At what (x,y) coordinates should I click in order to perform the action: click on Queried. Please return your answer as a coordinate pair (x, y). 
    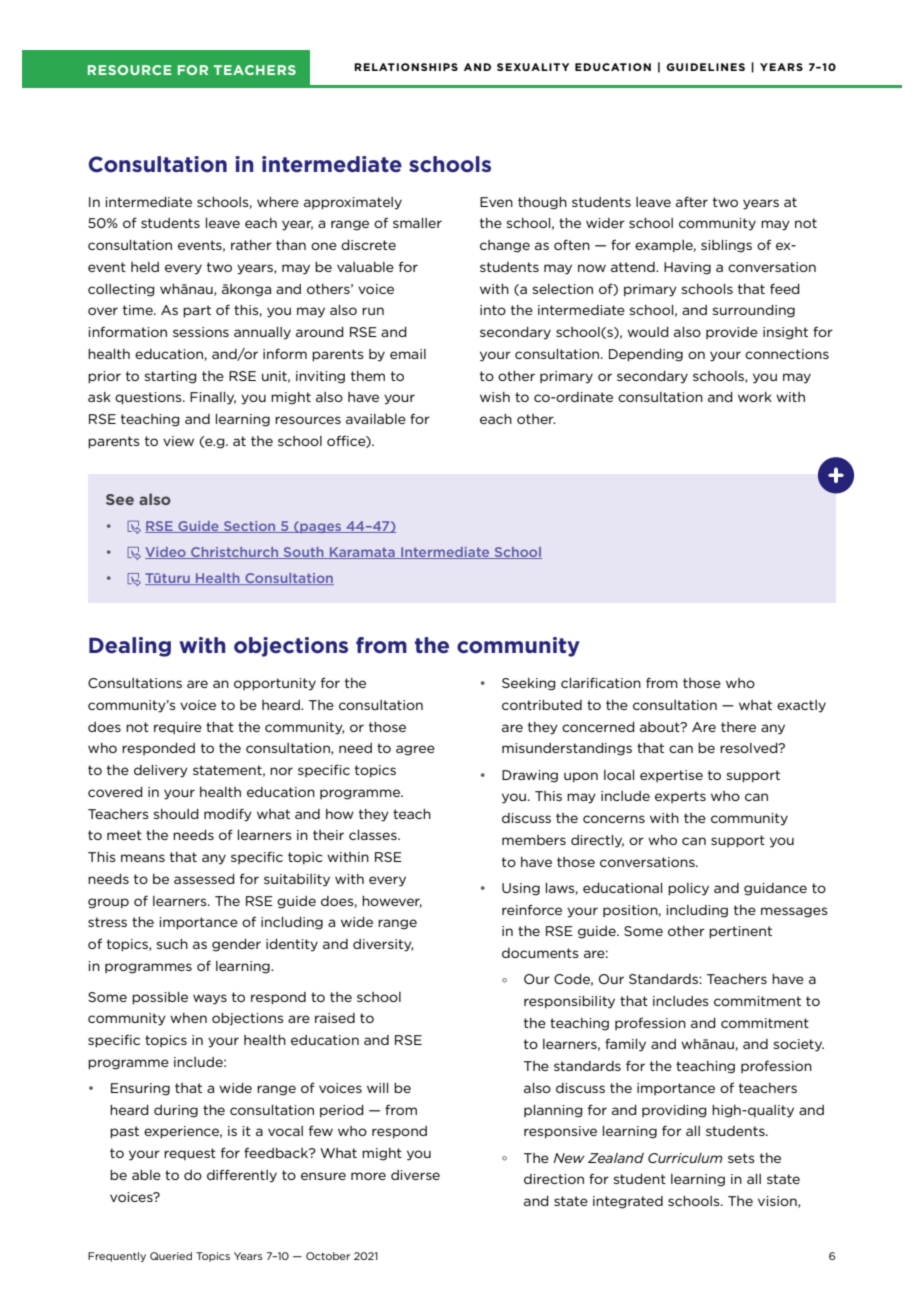
    Looking at the image, I should click on (171, 1256).
